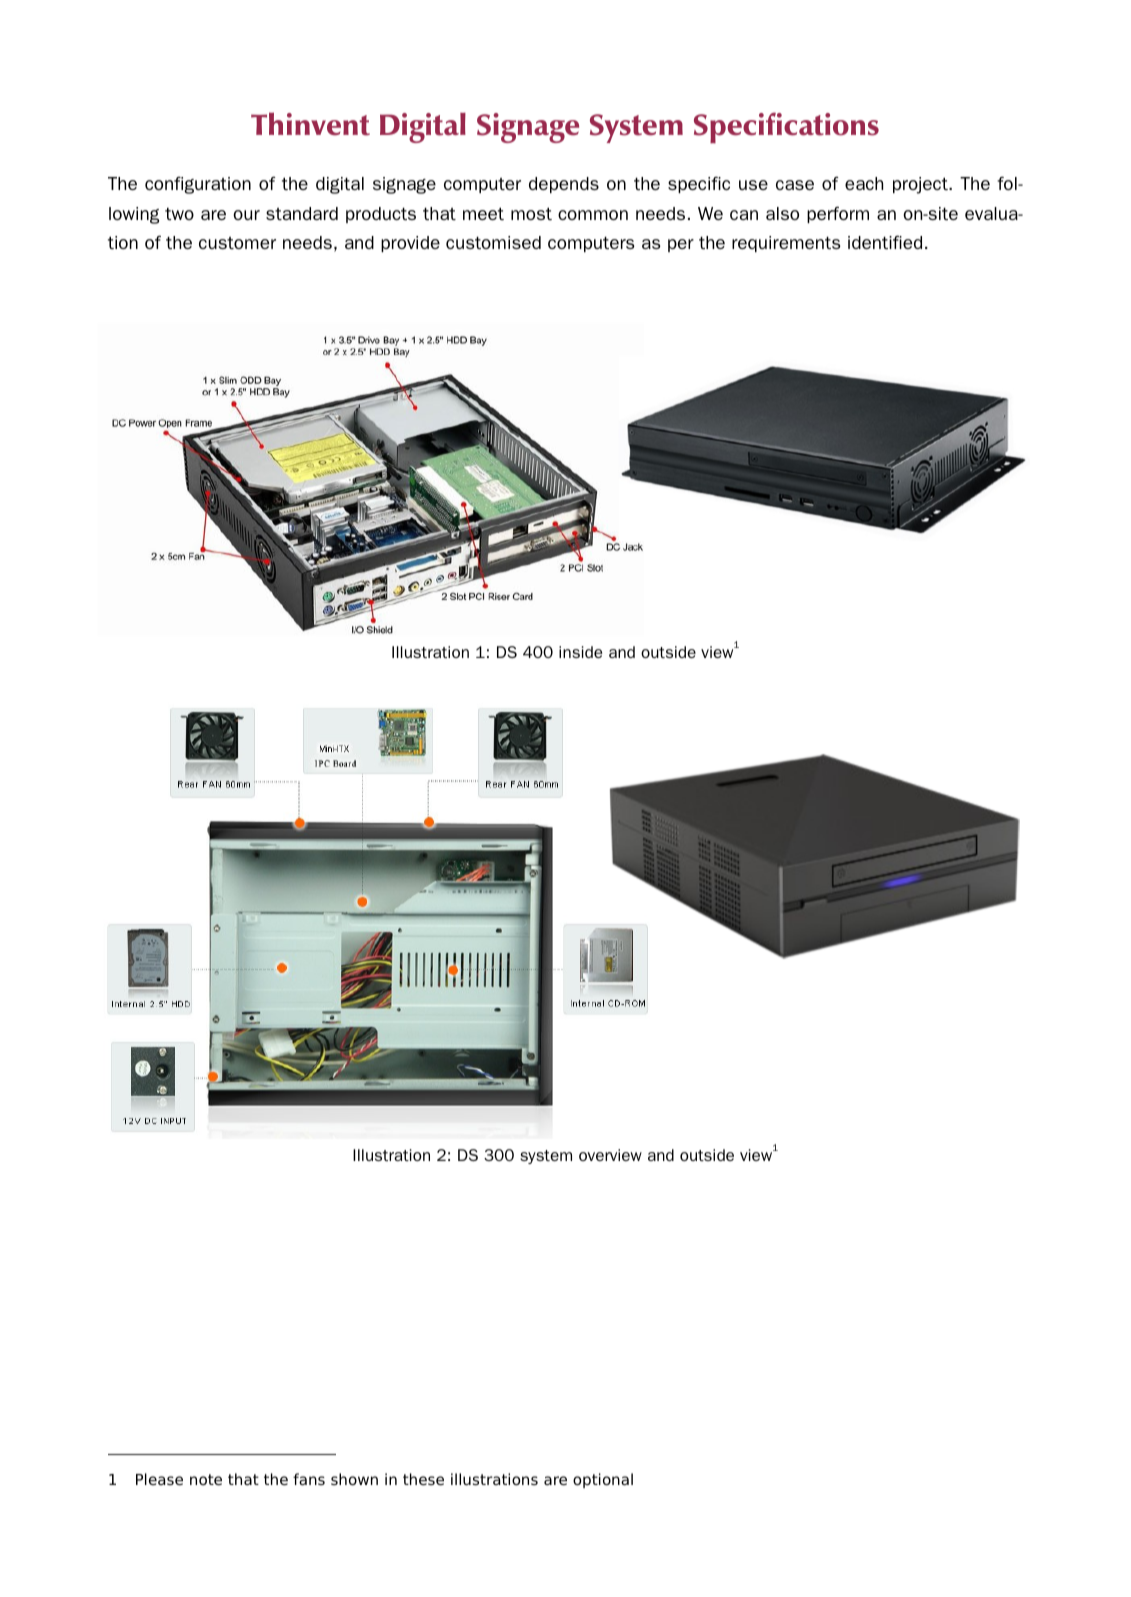 Image resolution: width=1131 pixels, height=1597 pixels. What do you see at coordinates (423, 1479) in the image?
I see `these` at bounding box center [423, 1479].
